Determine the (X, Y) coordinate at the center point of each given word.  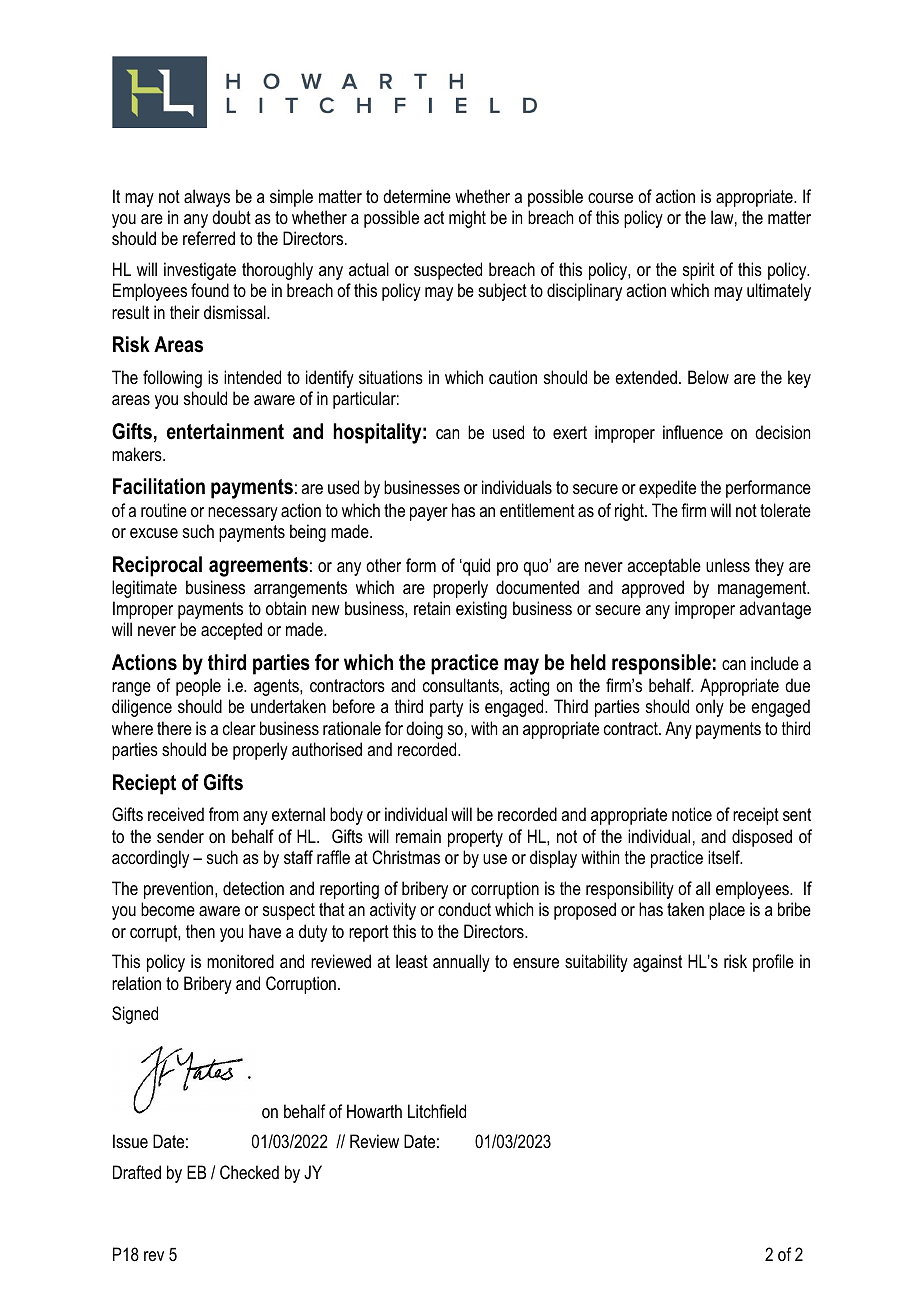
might (467, 219)
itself (725, 857)
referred (209, 238)
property (475, 838)
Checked (249, 1172)
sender (180, 836)
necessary (243, 514)
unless (728, 565)
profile (773, 963)
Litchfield (437, 1111)
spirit (699, 271)
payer (429, 514)
